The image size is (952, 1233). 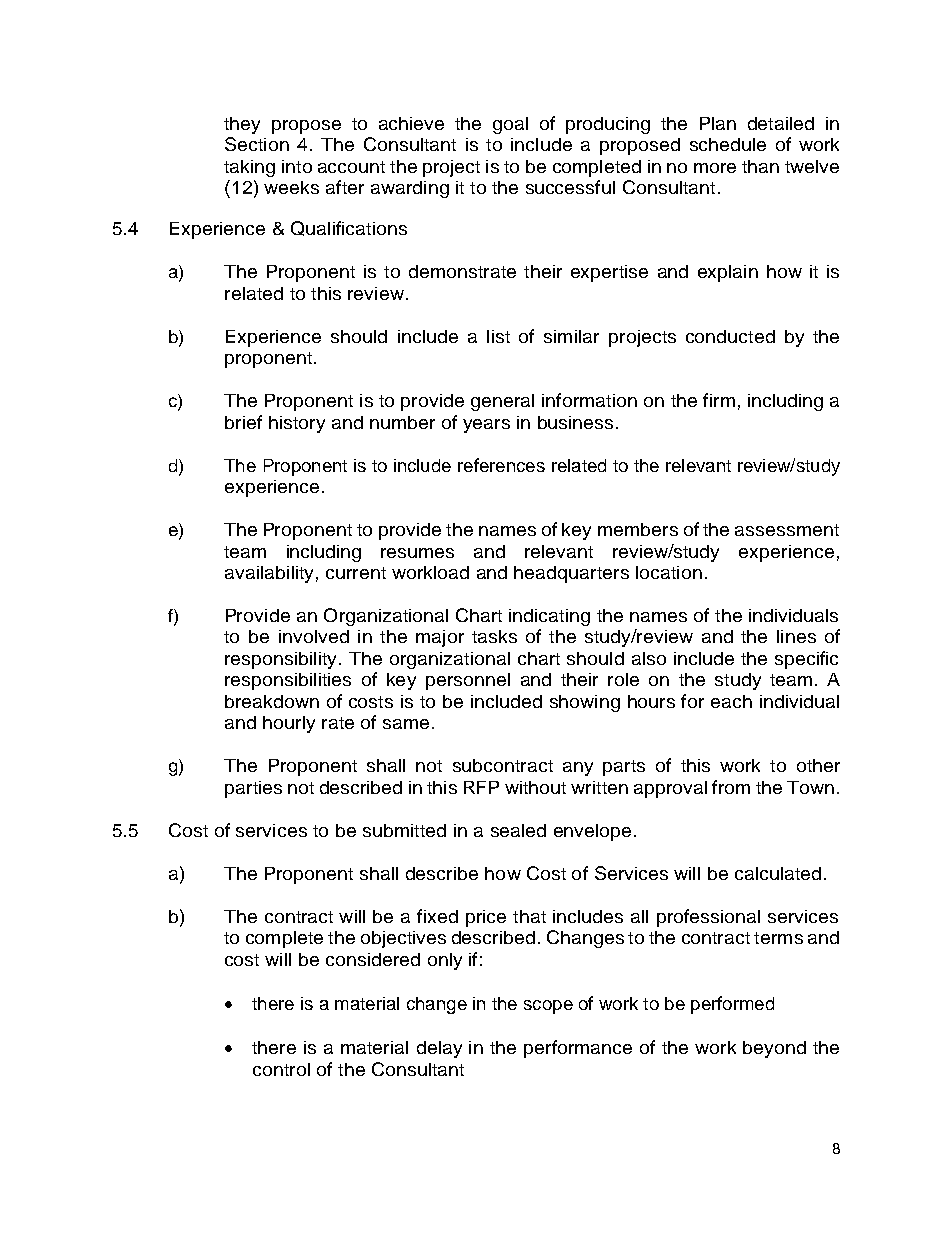 I want to click on references, so click(x=501, y=465).
